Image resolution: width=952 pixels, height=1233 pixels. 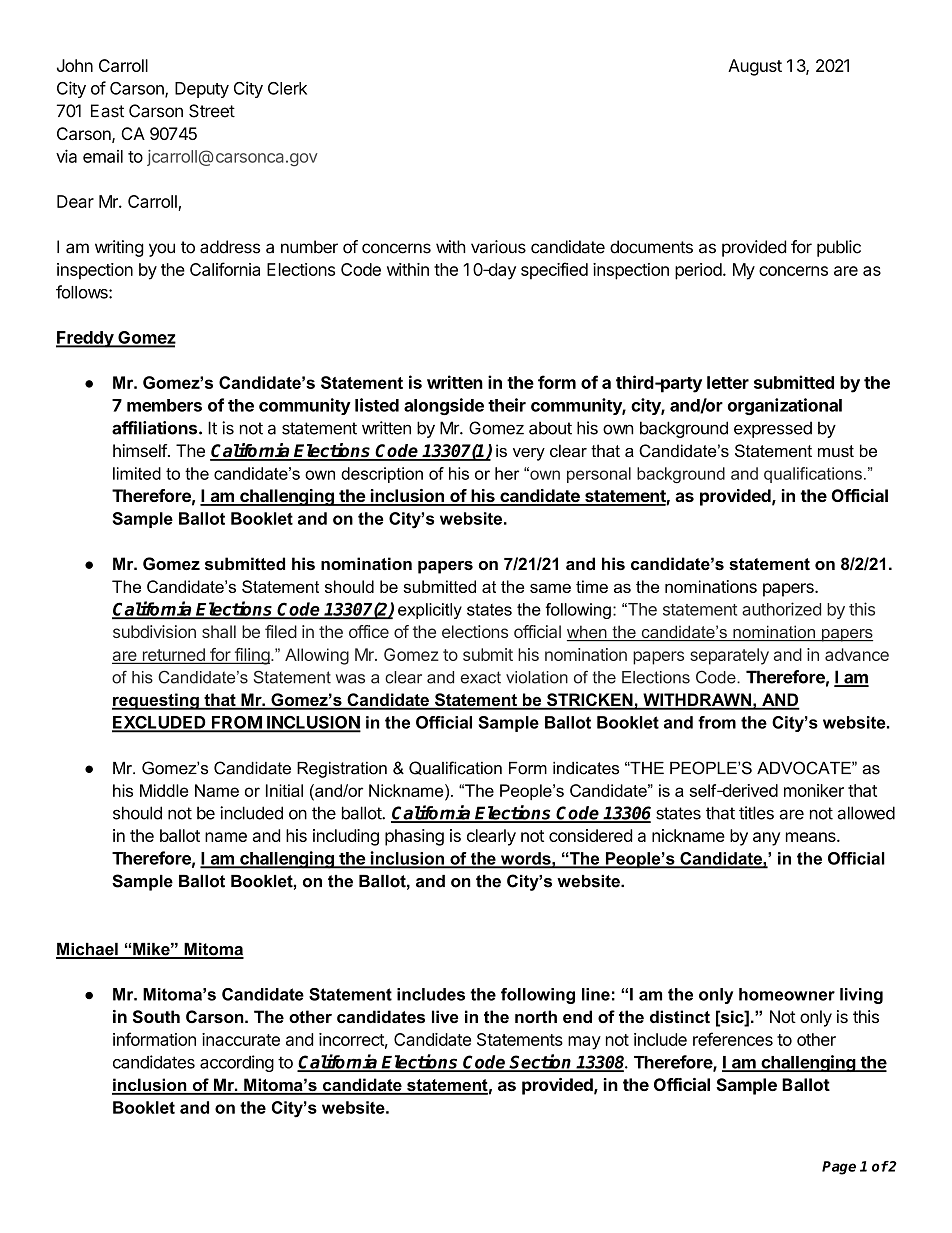 What do you see at coordinates (766, 839) in the screenshot?
I see `any` at bounding box center [766, 839].
